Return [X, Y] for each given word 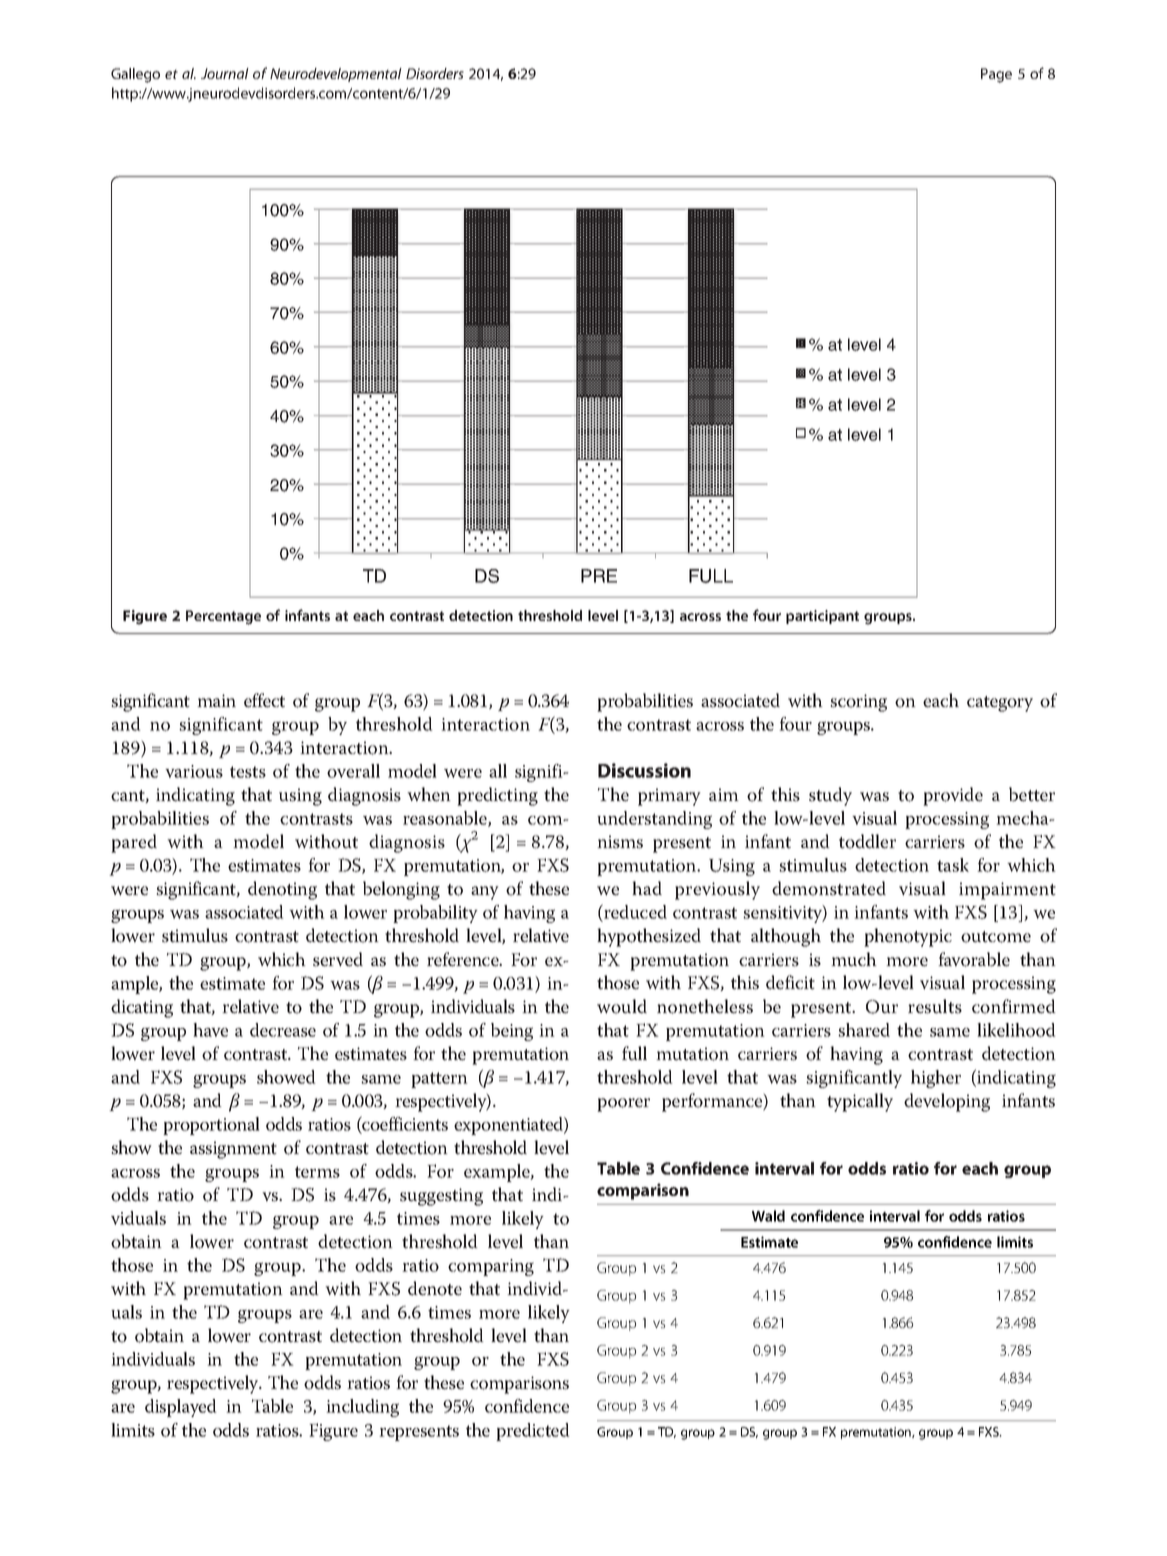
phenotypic [908, 937]
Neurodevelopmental [336, 75]
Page [996, 75]
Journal [225, 73]
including [362, 1408]
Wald [768, 1216]
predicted [533, 1432]
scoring [858, 703]
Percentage [223, 617]
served [338, 959]
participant [822, 617]
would [622, 1006]
